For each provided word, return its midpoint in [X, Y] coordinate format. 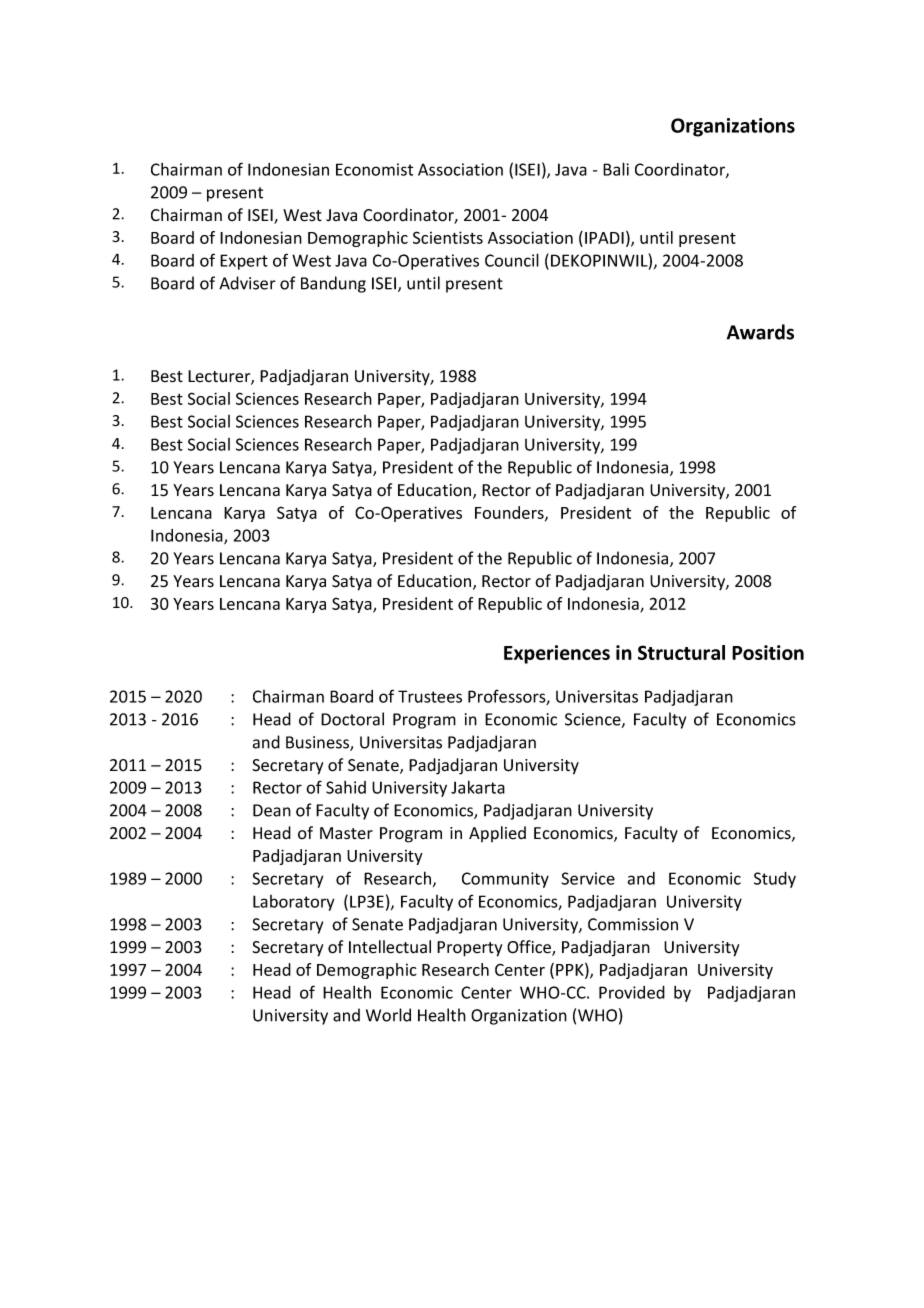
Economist [374, 169]
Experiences [557, 654]
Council [512, 260]
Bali [616, 169]
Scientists [448, 237]
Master [346, 833]
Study [775, 880]
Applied [497, 834]
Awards [760, 332]
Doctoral [352, 719]
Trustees [430, 696]
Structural [681, 652]
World [388, 1015]
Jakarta [478, 787]
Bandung [333, 284]
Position [768, 652]
